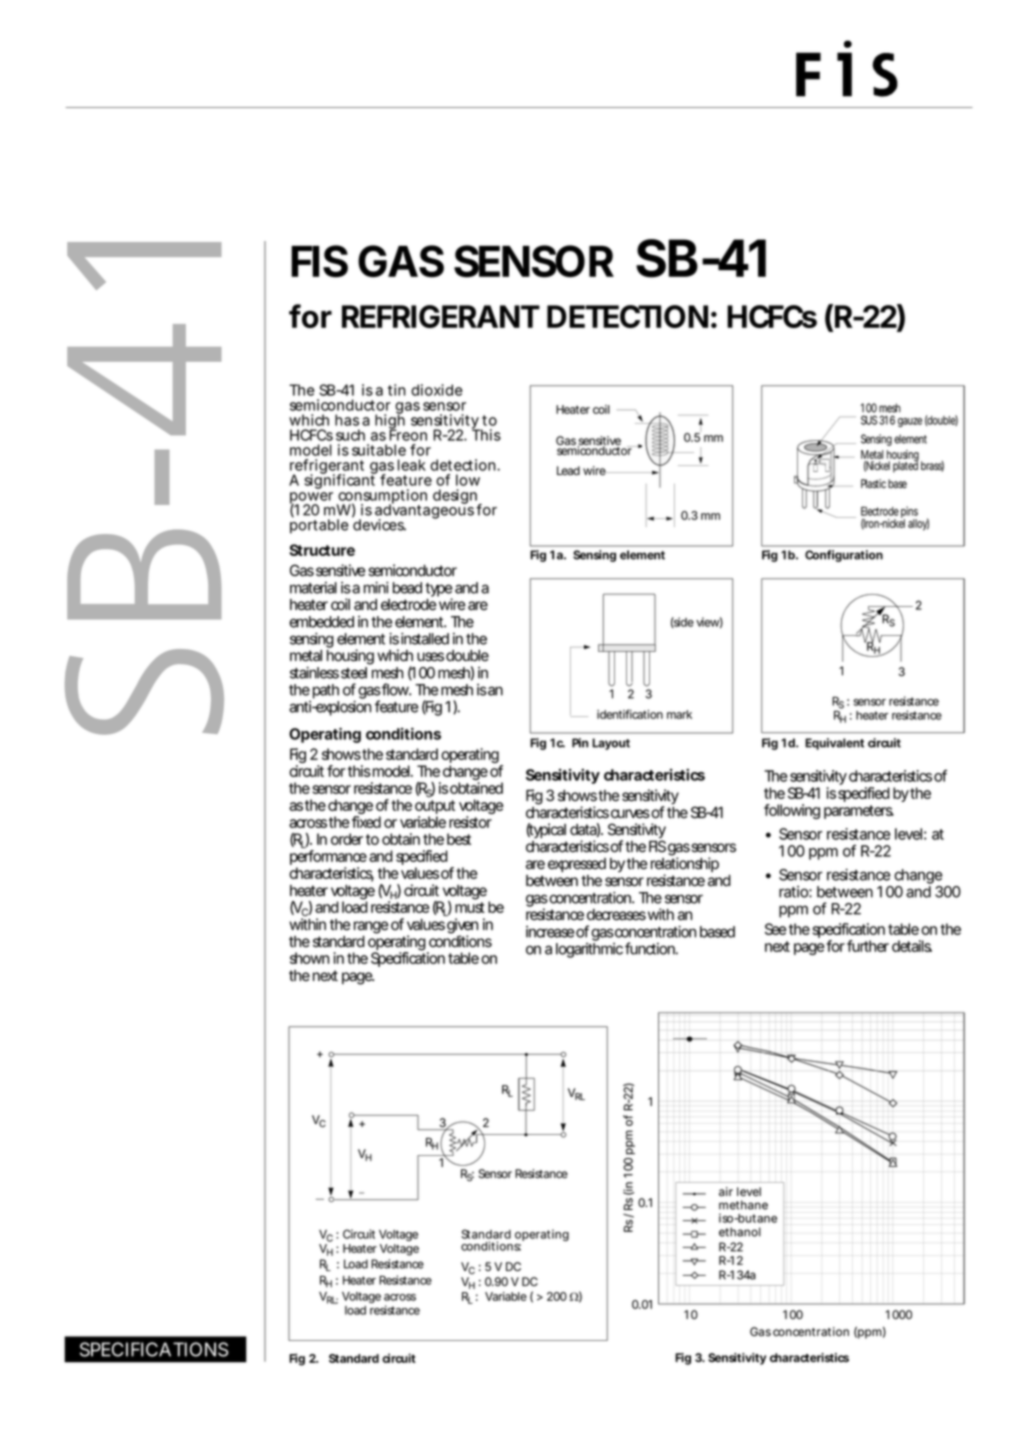  What do you see at coordinates (589, 950) in the image?
I see `logarithmic` at bounding box center [589, 950].
